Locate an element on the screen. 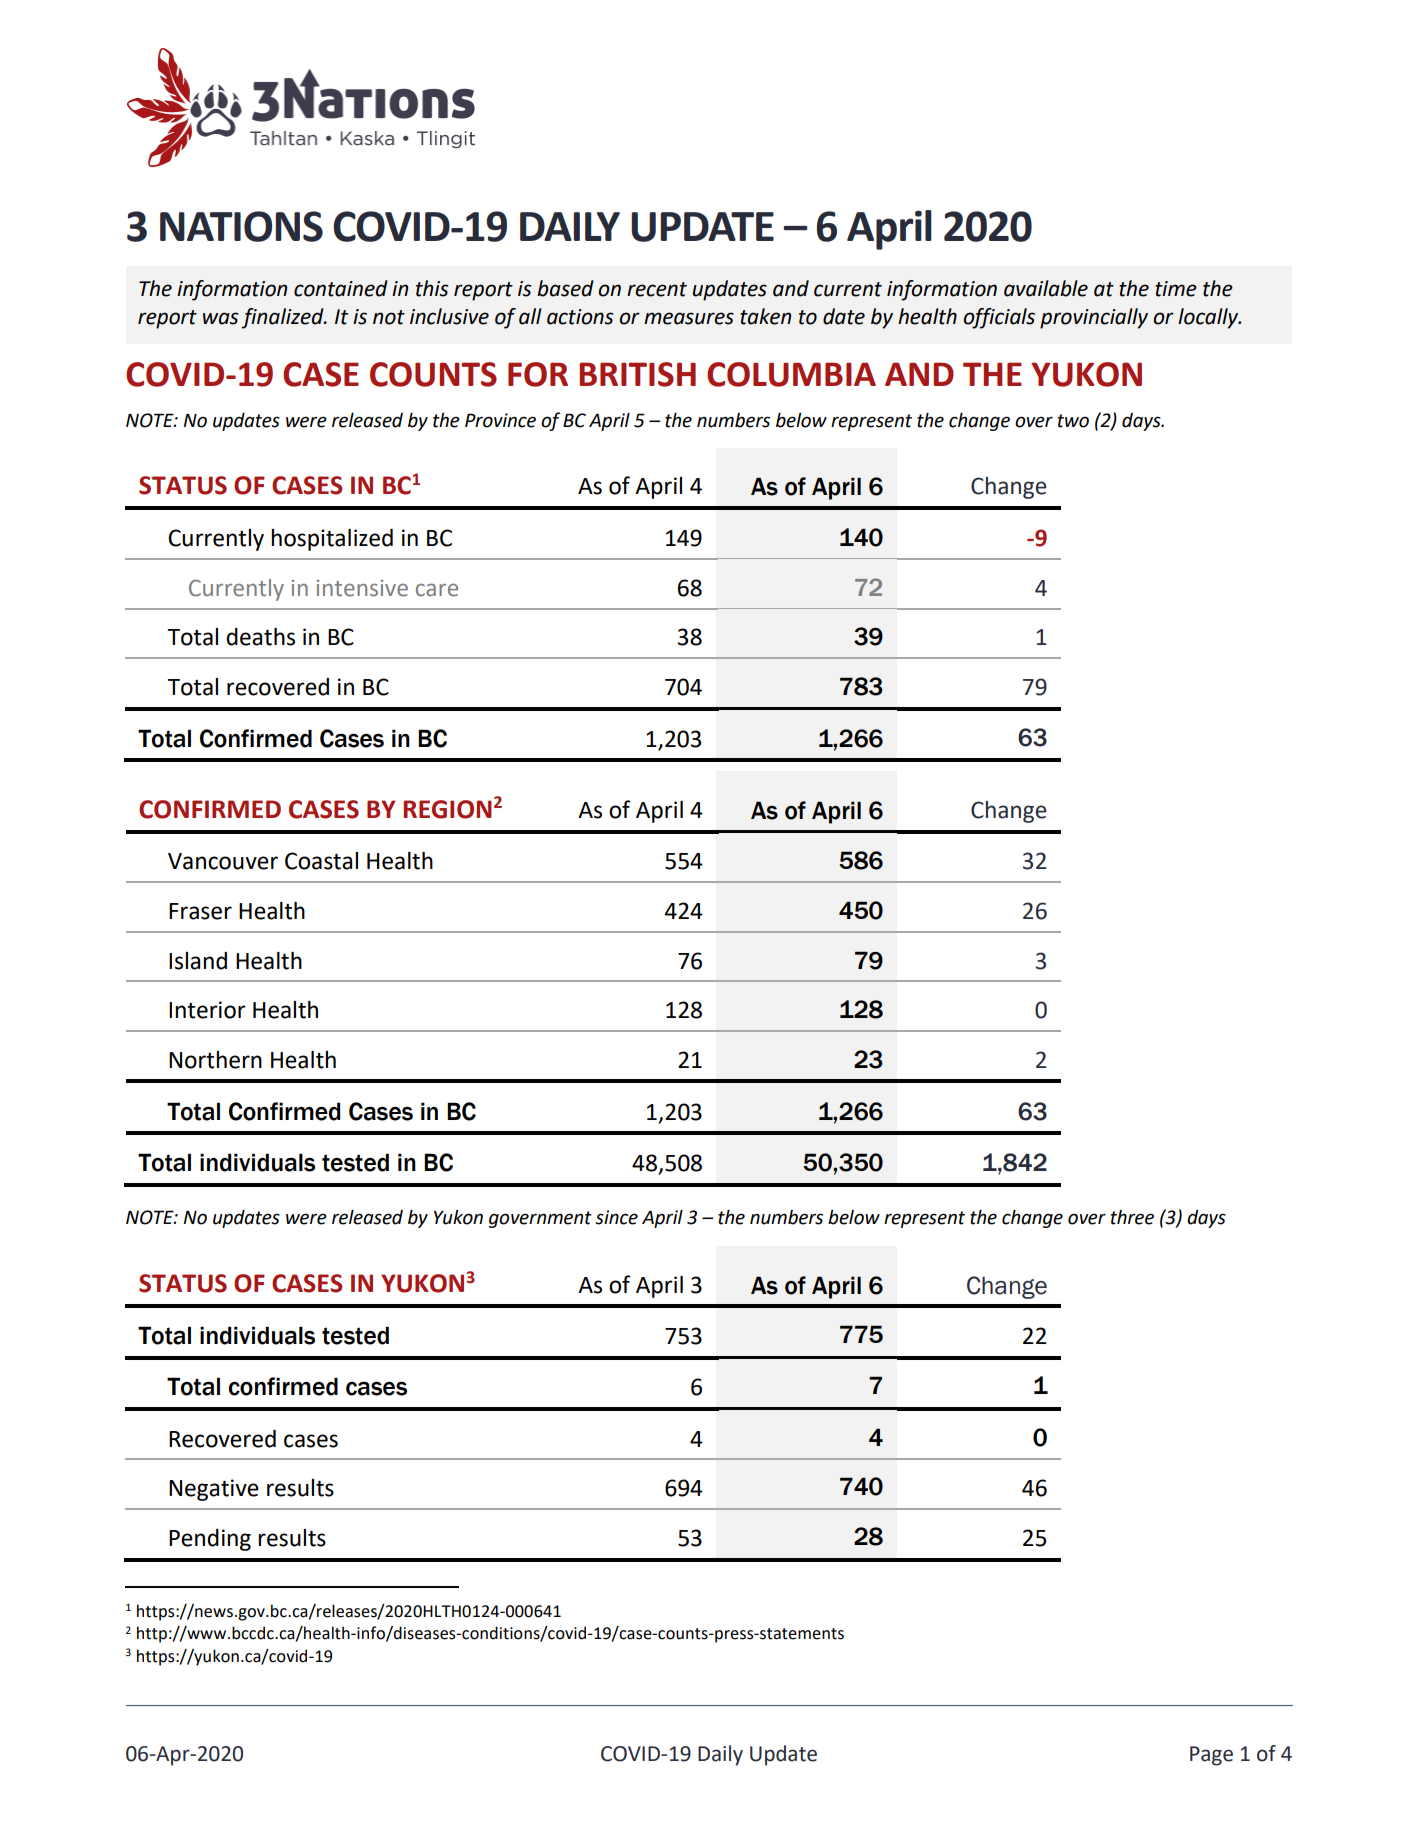 Image resolution: width=1417 pixels, height=1833 pixels. Northern is located at coordinates (215, 1060).
